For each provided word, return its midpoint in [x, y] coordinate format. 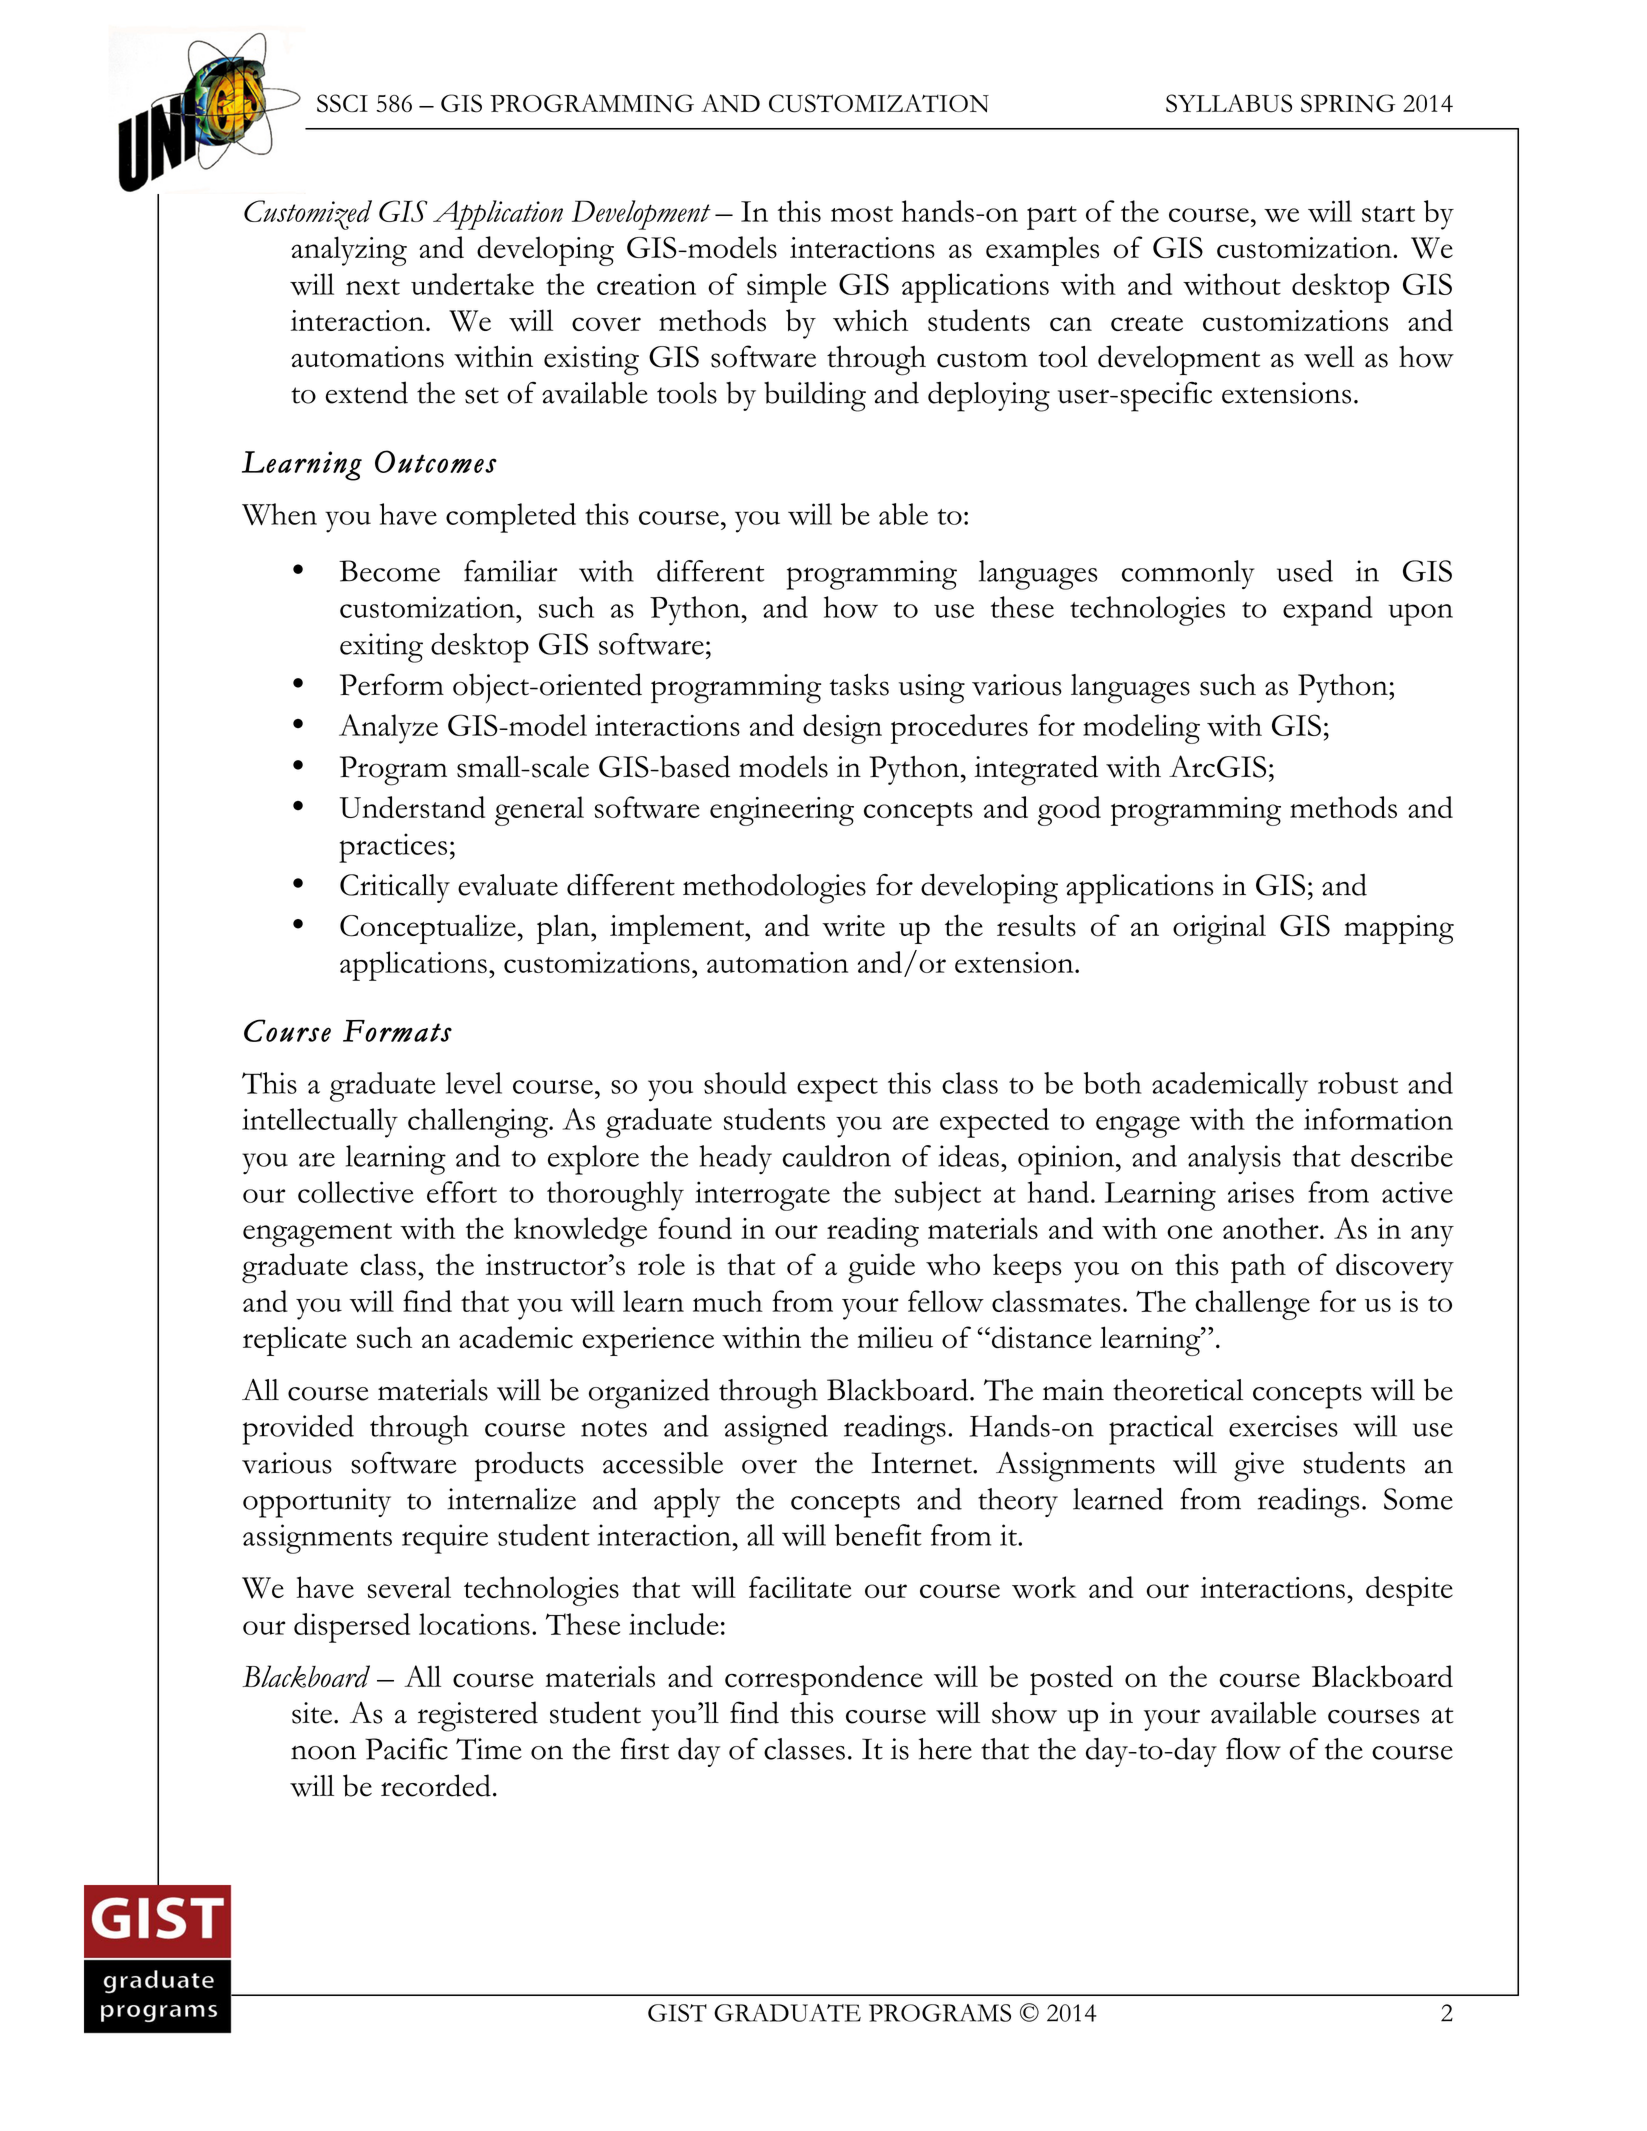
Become [389, 571]
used [1305, 571]
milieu [895, 1337]
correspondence [824, 1680]
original [1219, 929]
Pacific [406, 1749]
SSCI [342, 103]
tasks [859, 684]
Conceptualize [428, 929]
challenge [1252, 1305]
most [862, 214]
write [853, 926]
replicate [295, 1341]
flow [1253, 1749]
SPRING [1348, 103]
